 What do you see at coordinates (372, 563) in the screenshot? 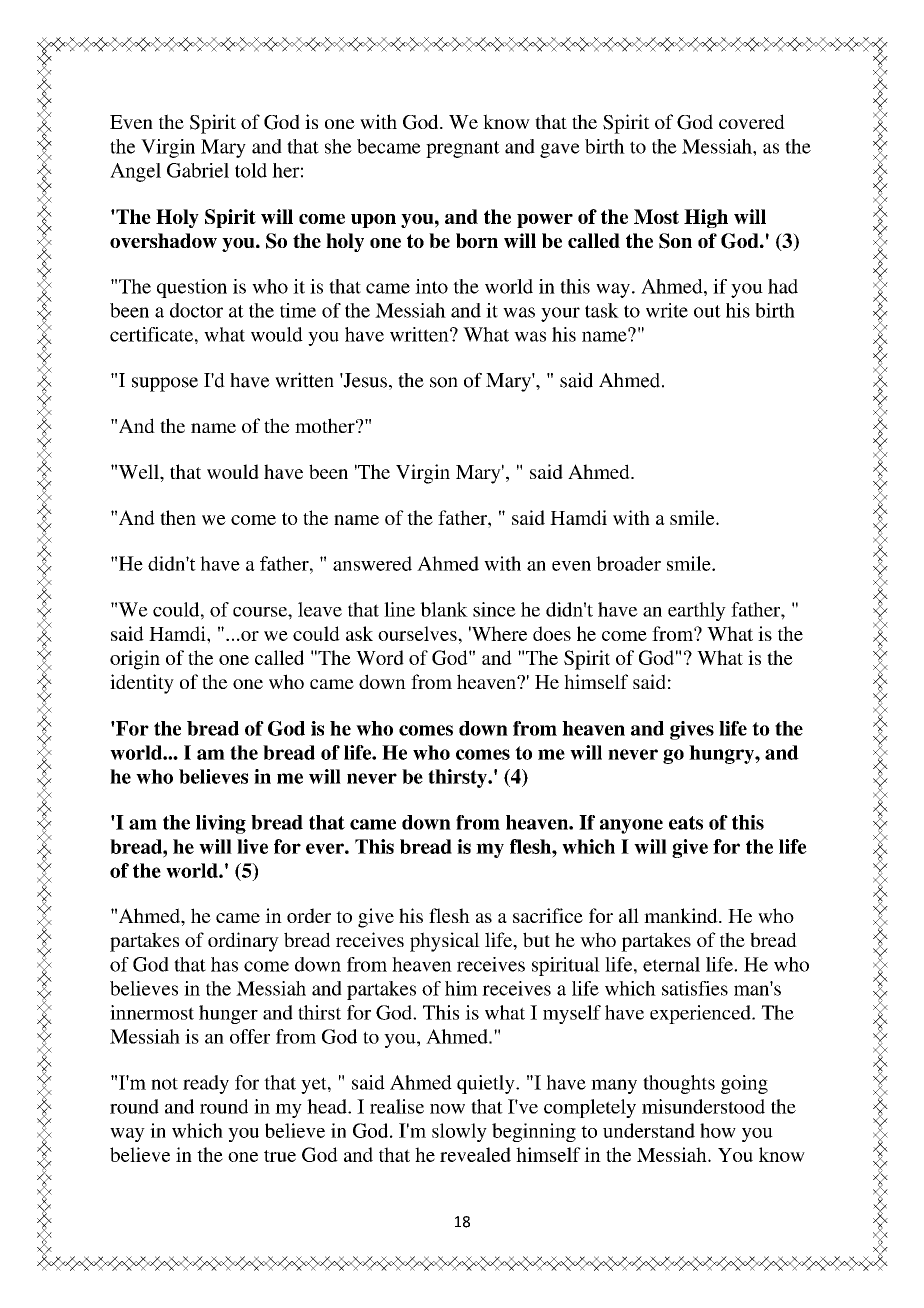
I see `answered` at bounding box center [372, 563].
